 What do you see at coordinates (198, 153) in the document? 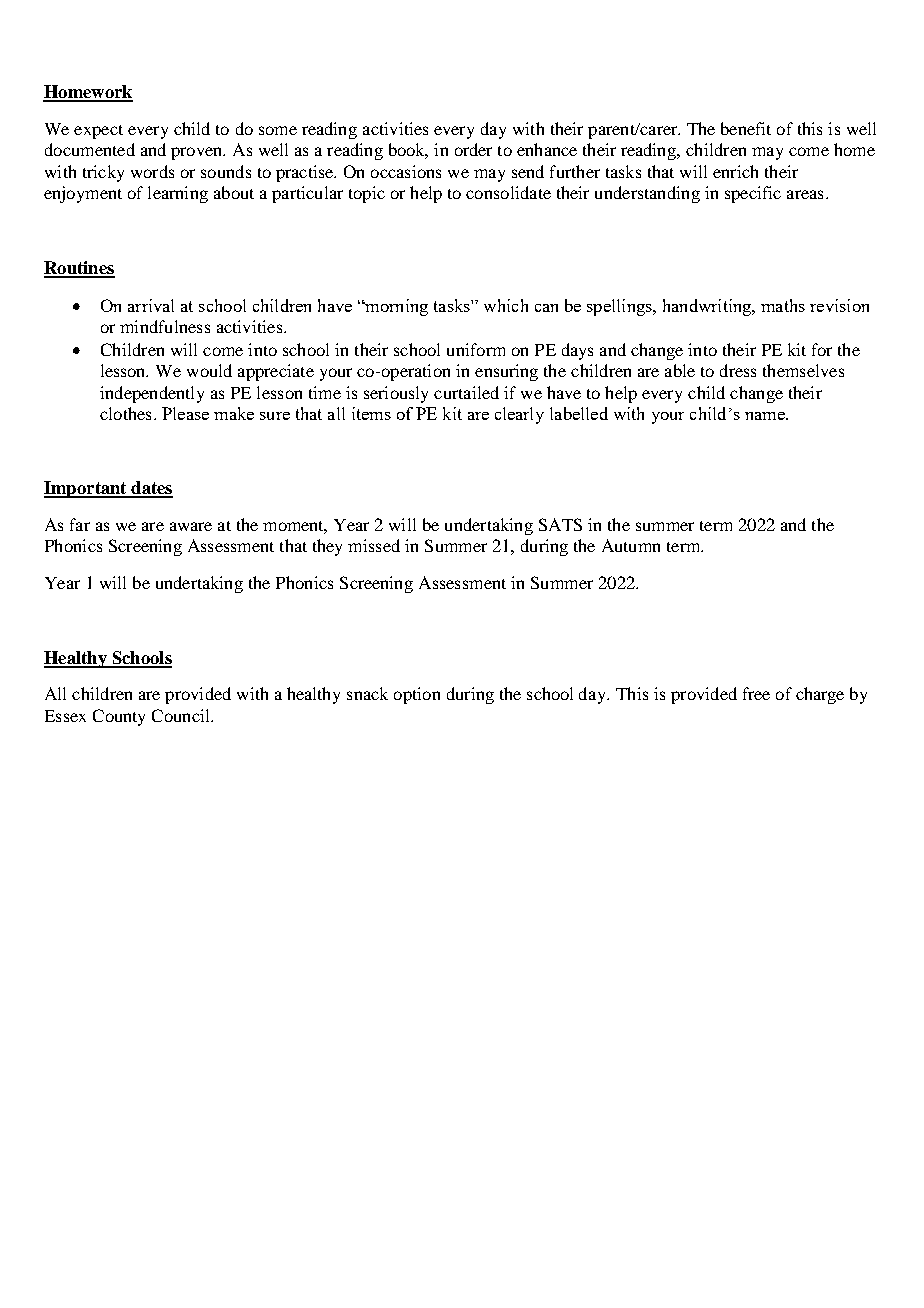
I see `proven` at bounding box center [198, 153].
